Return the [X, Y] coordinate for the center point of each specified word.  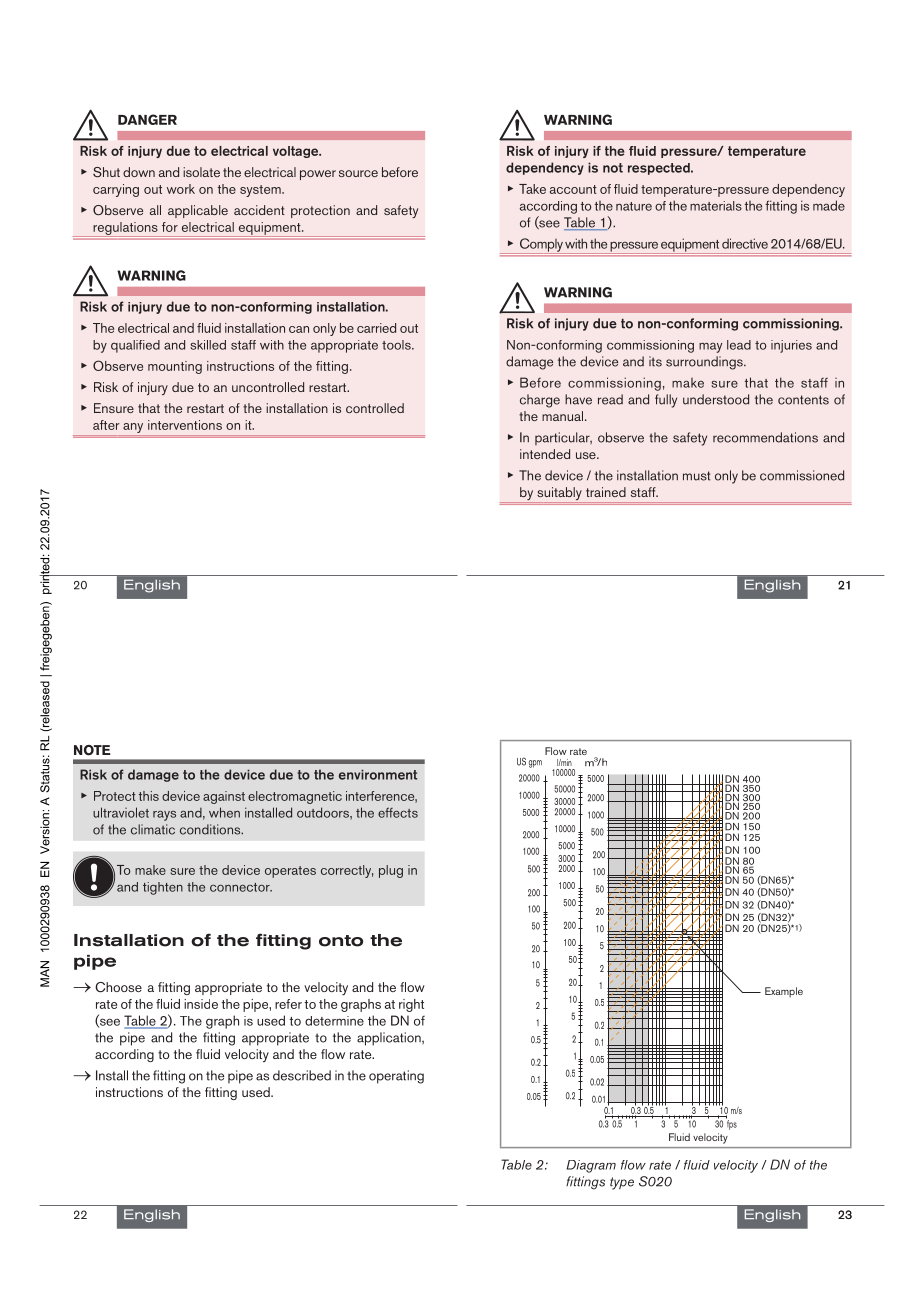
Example [784, 992]
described [302, 1075]
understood [716, 399]
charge [540, 401]
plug [391, 871]
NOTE [92, 750]
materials [716, 206]
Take [532, 189]
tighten [163, 888]
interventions [185, 425]
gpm [535, 764]
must [696, 476]
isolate [201, 172]
